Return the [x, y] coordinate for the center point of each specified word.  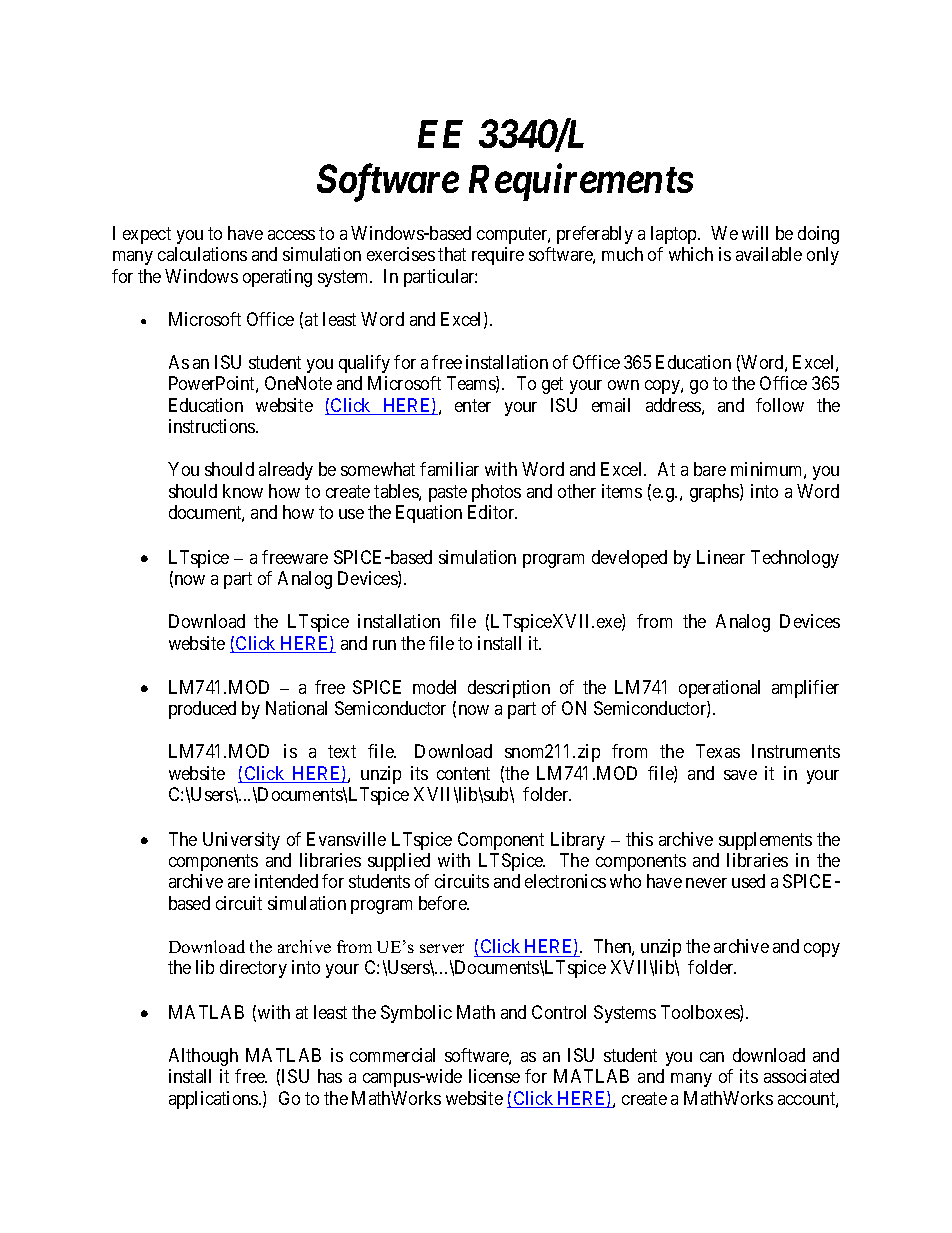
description [509, 689]
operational [719, 689]
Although [203, 1057]
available [769, 254]
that [452, 254]
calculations [202, 254]
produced [202, 710]
